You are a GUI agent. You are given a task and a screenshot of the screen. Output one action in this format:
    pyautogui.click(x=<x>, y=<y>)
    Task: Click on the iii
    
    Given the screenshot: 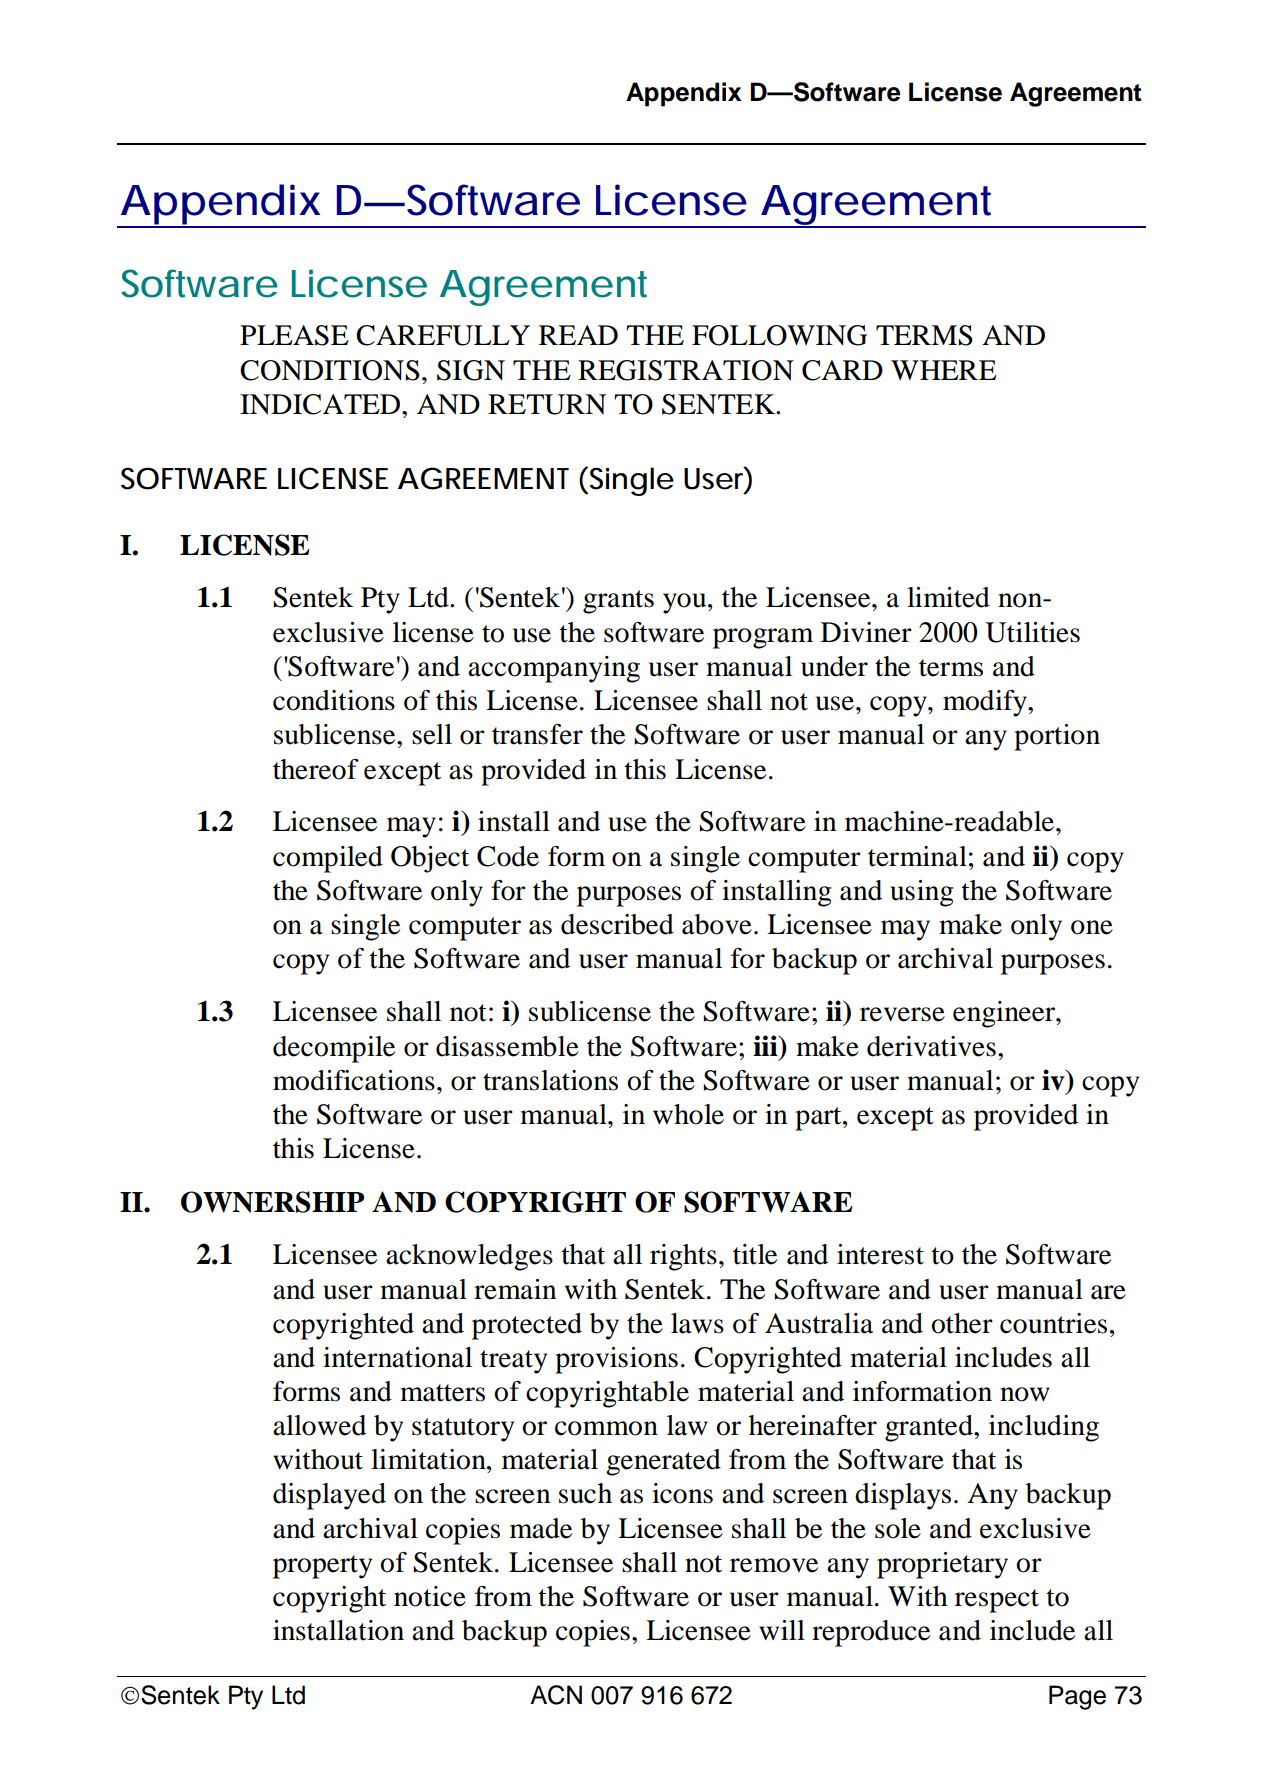 What is the action you would take?
    pyautogui.click(x=766, y=1045)
